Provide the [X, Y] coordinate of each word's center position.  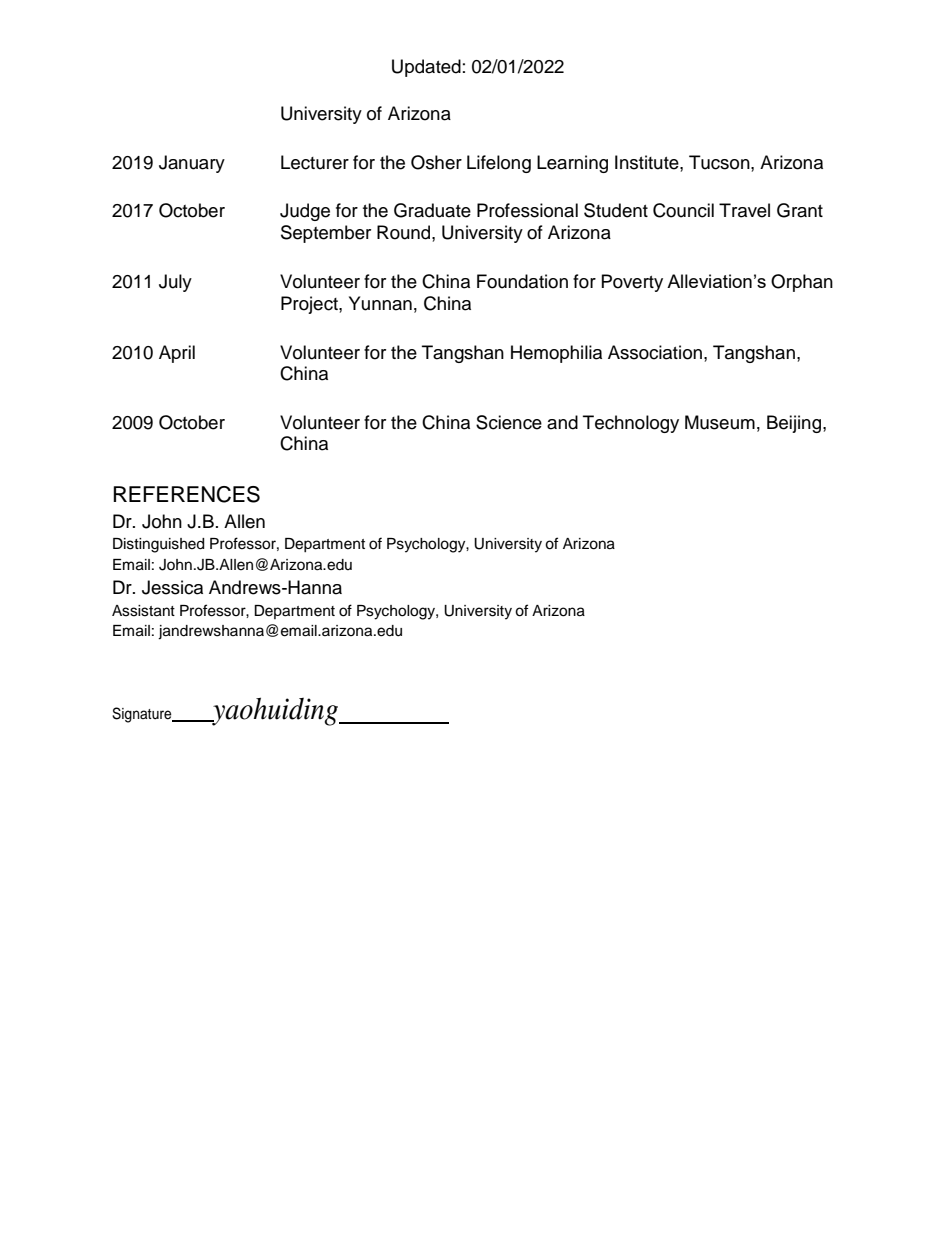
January [192, 164]
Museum [720, 422]
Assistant [143, 611]
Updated [426, 68]
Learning [572, 164]
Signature [143, 715]
